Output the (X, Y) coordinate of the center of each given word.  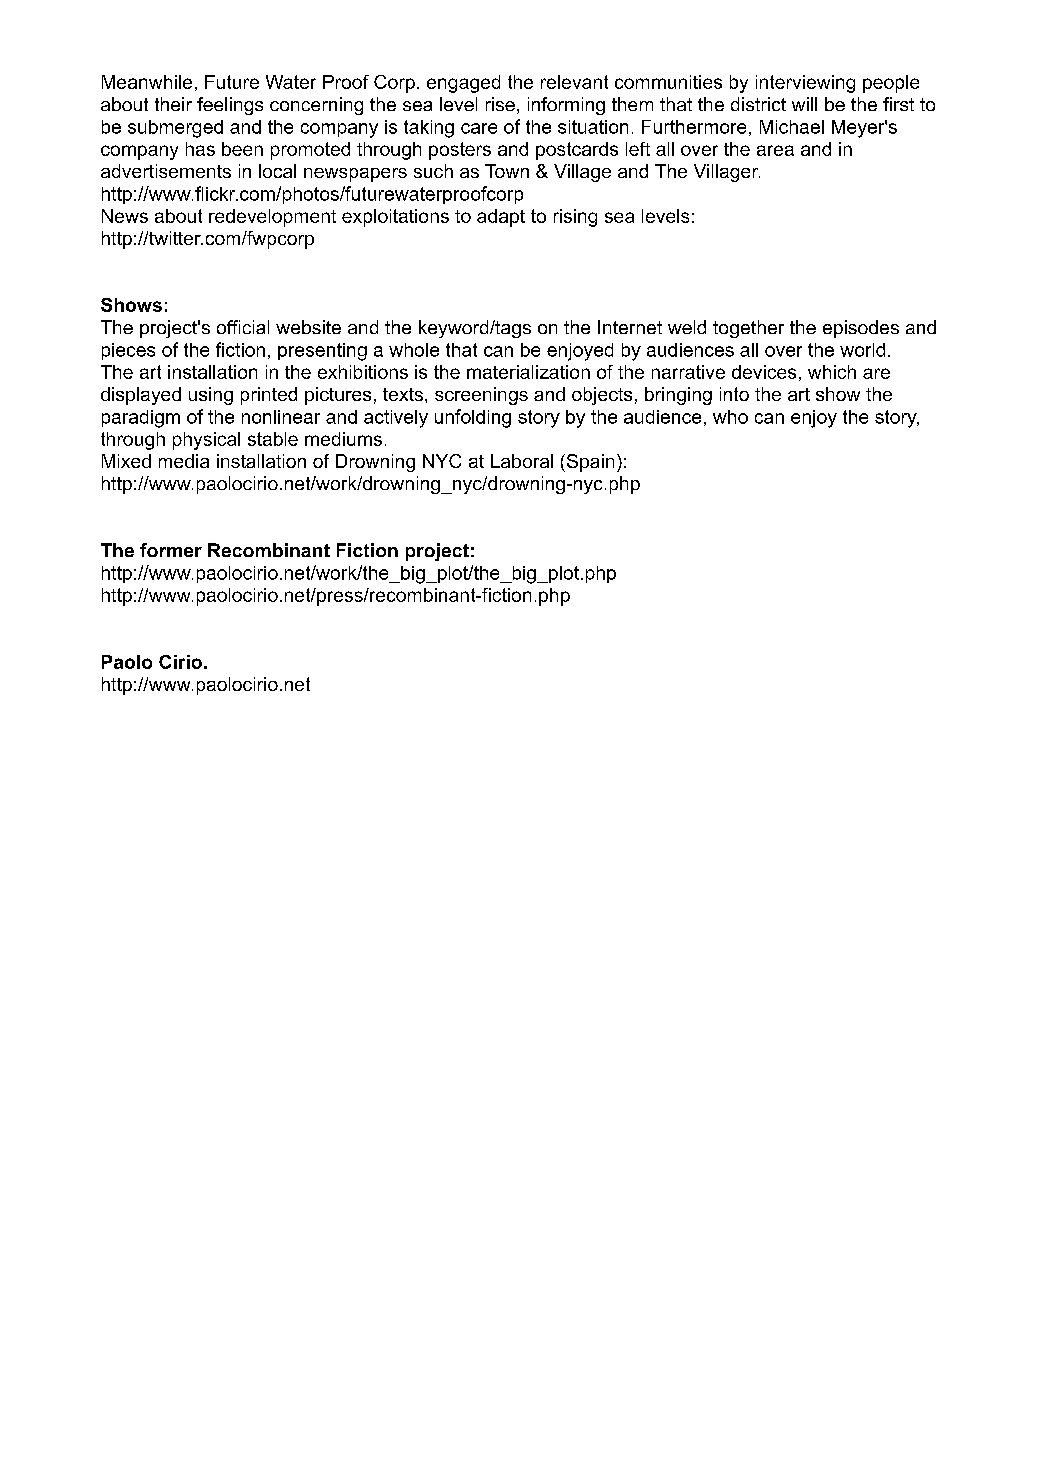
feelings (230, 106)
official (243, 327)
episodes (861, 329)
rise (500, 104)
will (804, 104)
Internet (630, 327)
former (171, 550)
